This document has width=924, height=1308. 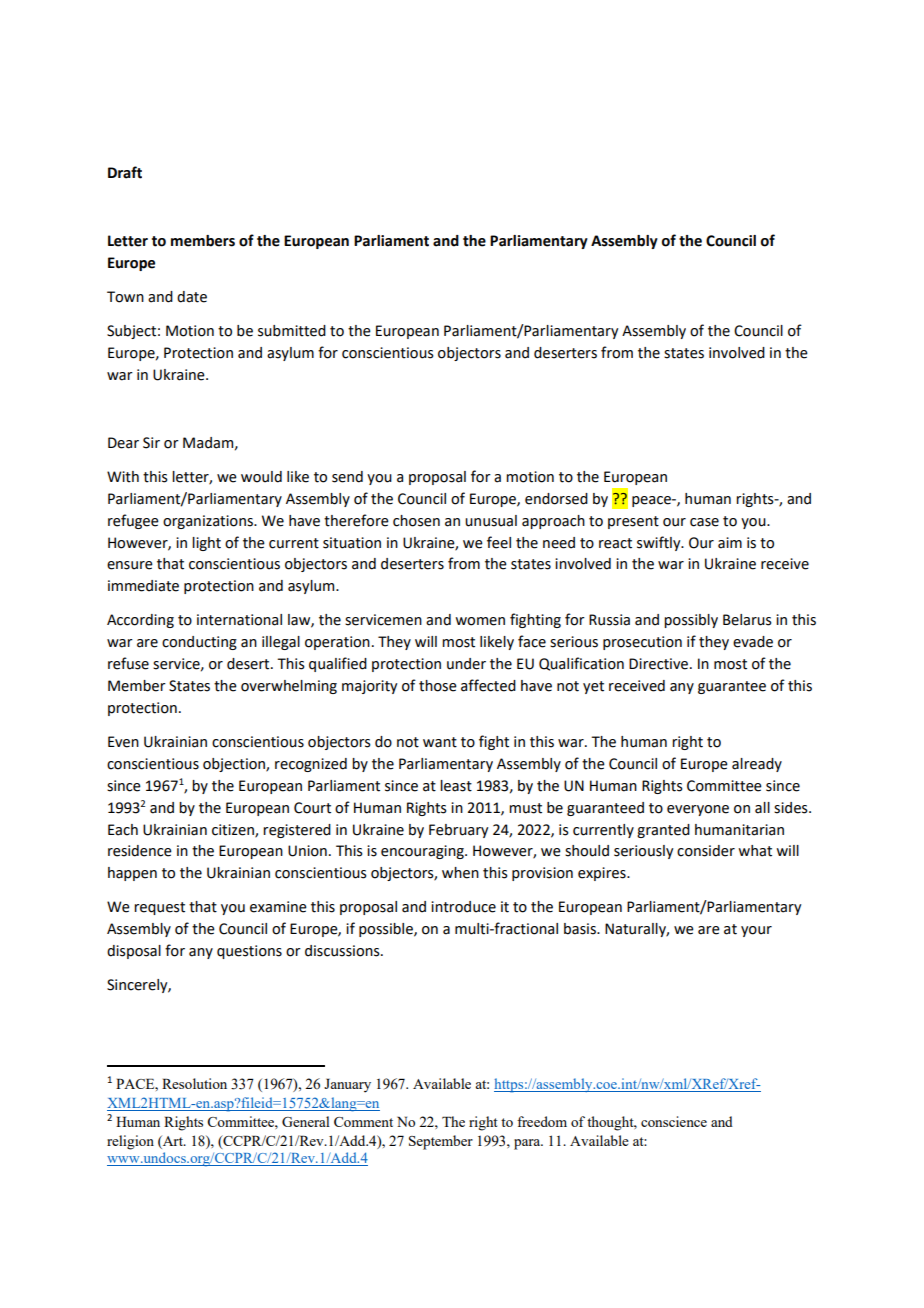 I want to click on September, so click(x=441, y=1142).
